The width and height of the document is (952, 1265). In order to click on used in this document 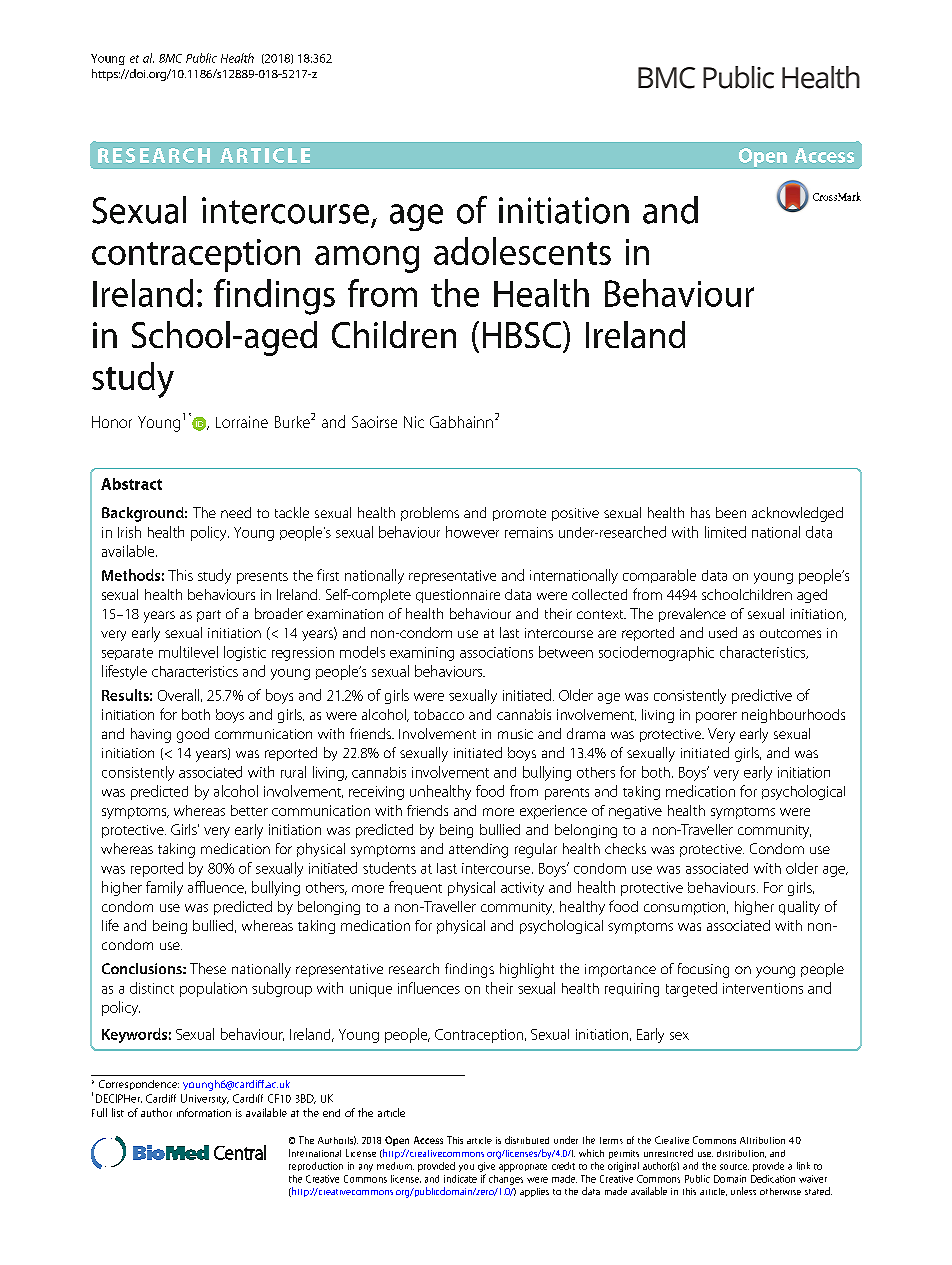, I will do `click(723, 632)`.
